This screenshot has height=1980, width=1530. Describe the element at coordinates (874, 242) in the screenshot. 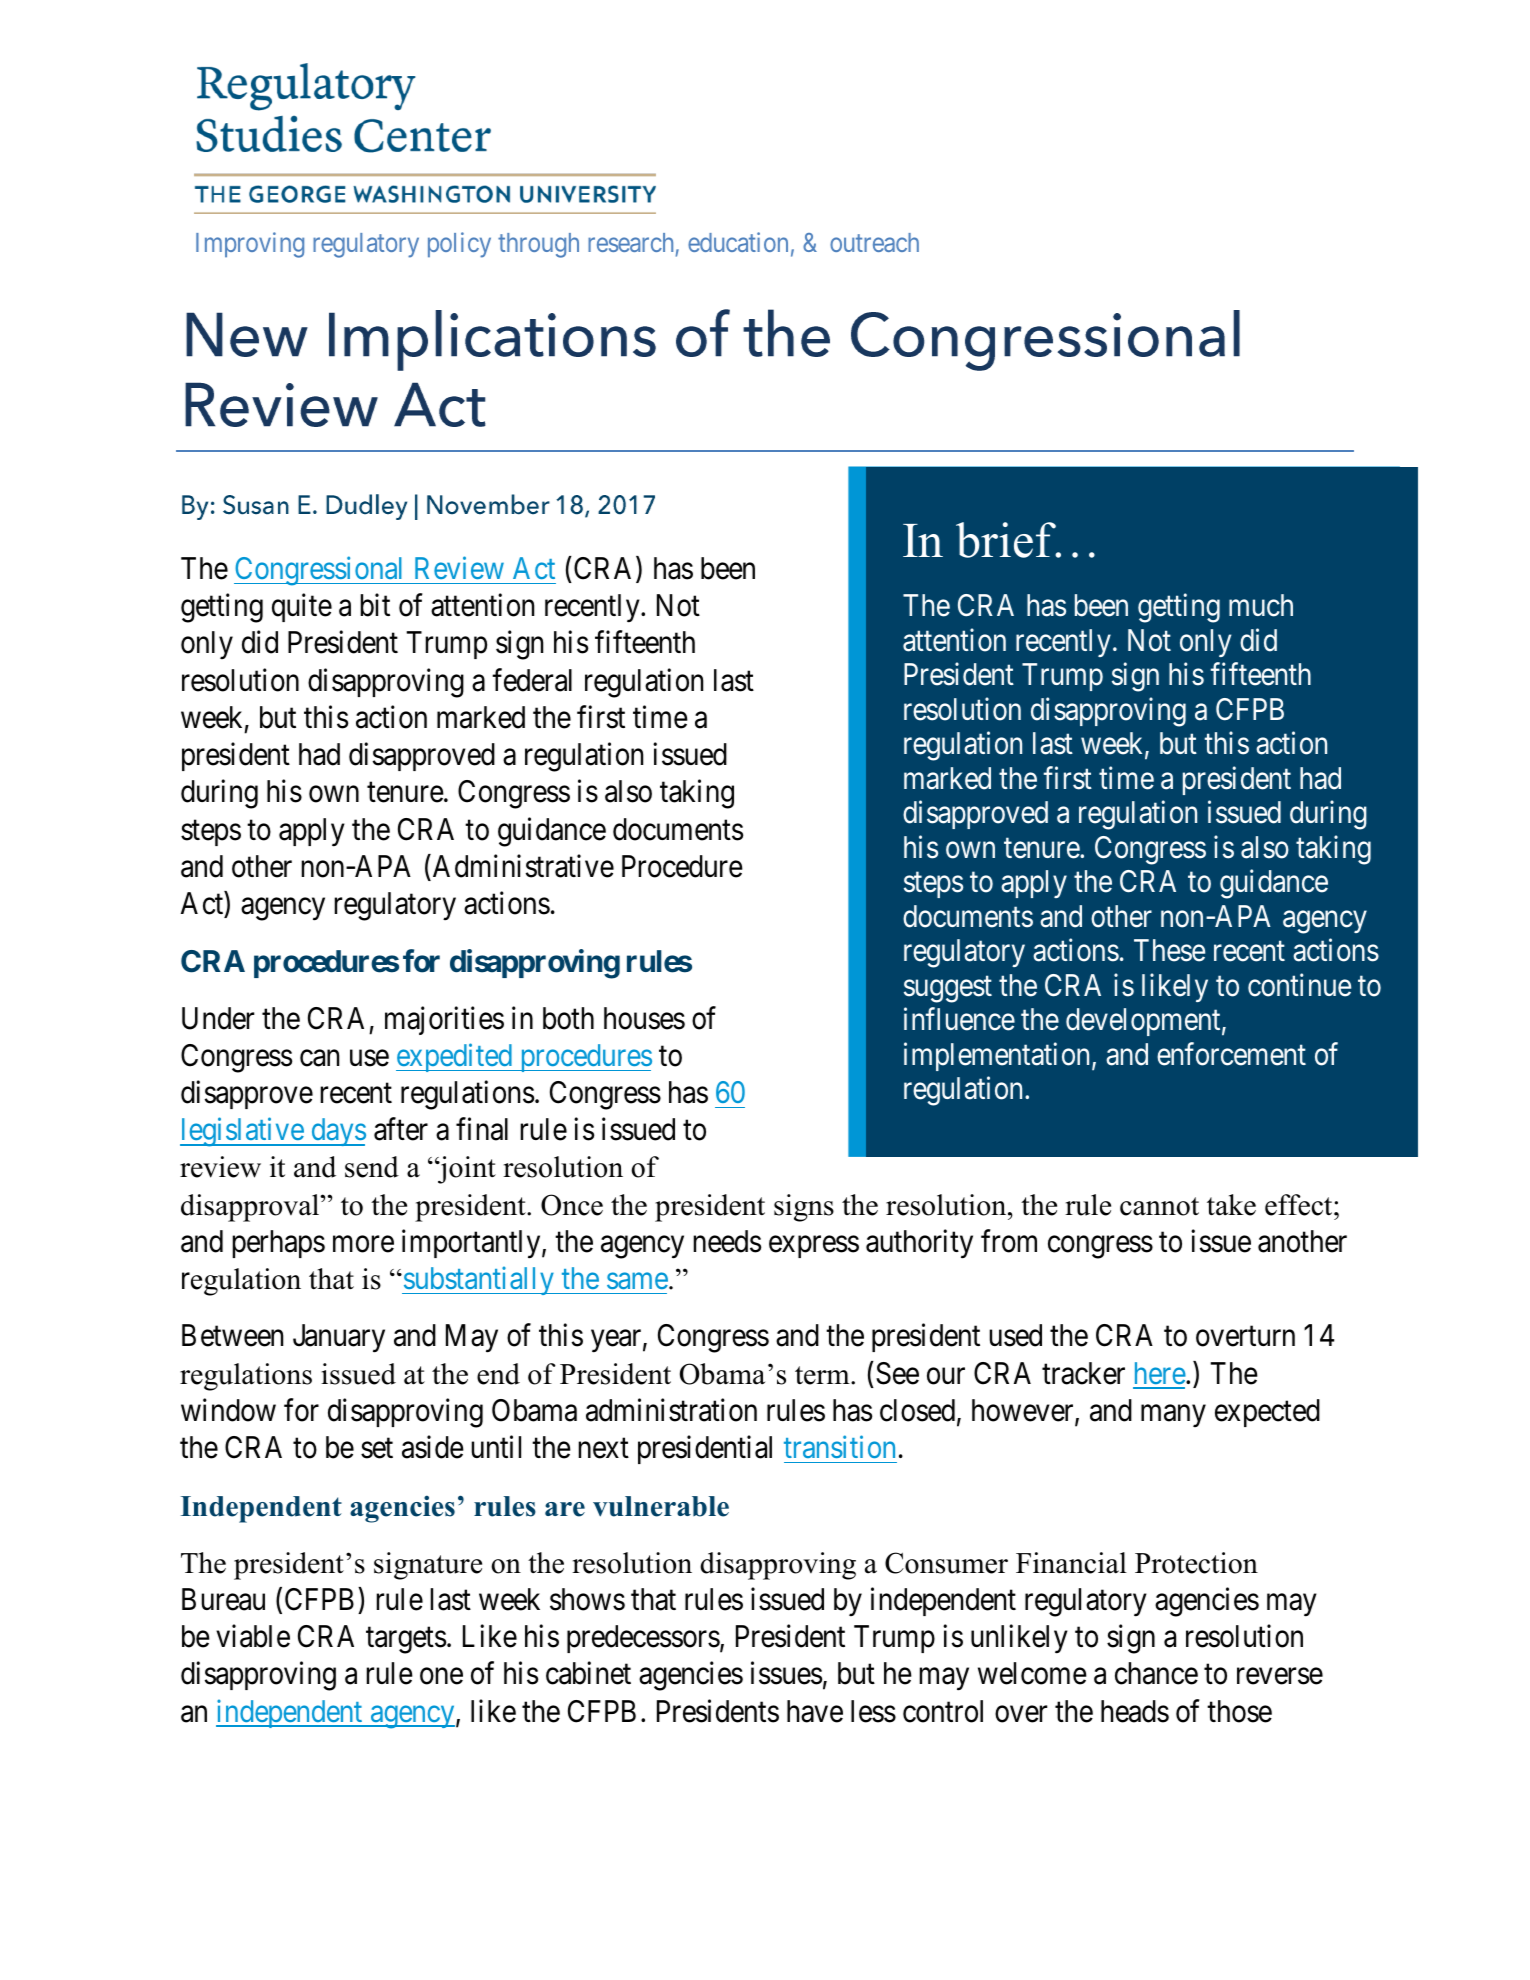

I see `outreach` at that location.
